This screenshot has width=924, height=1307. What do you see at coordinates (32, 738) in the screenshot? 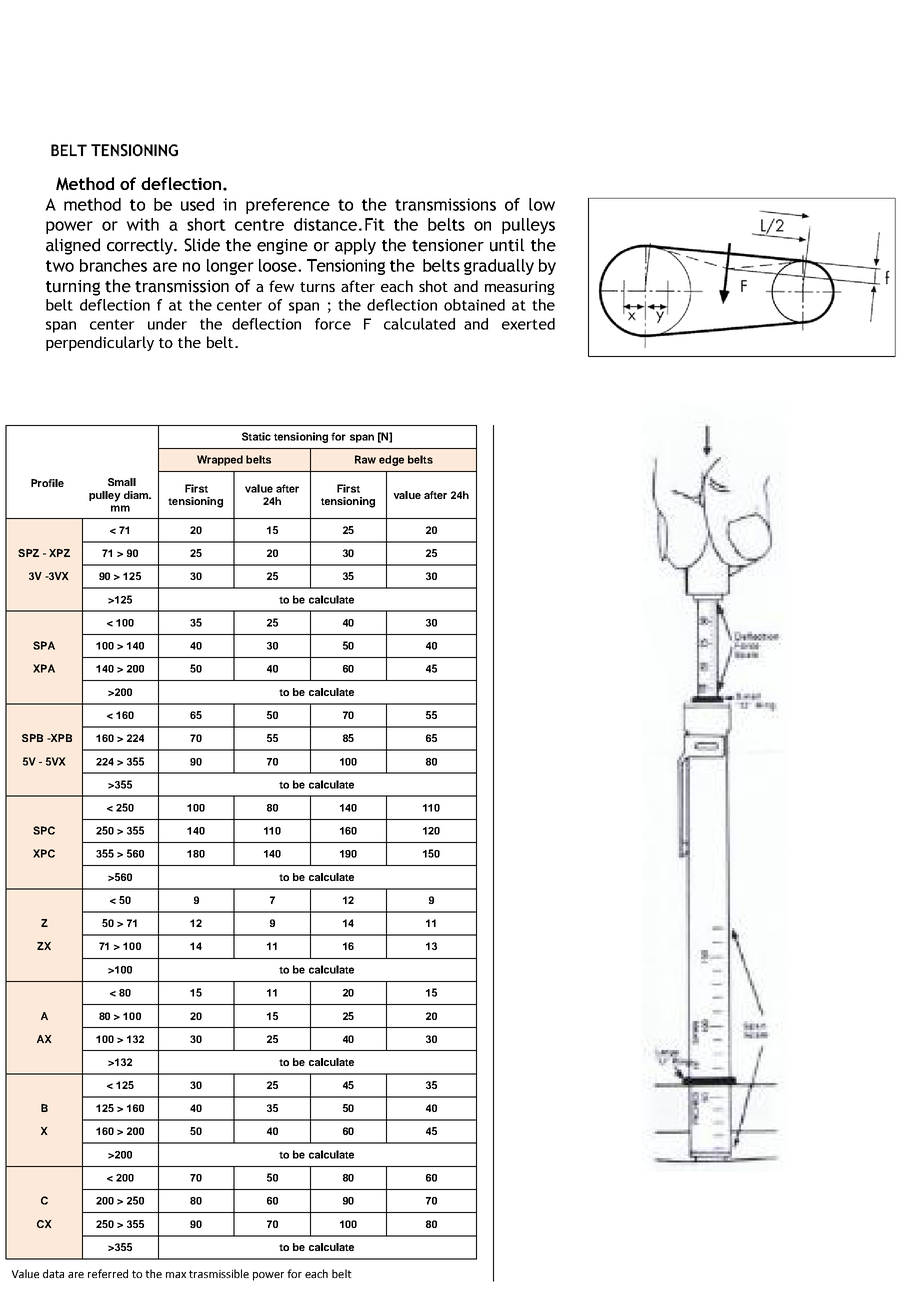
I see `SPB` at bounding box center [32, 738].
